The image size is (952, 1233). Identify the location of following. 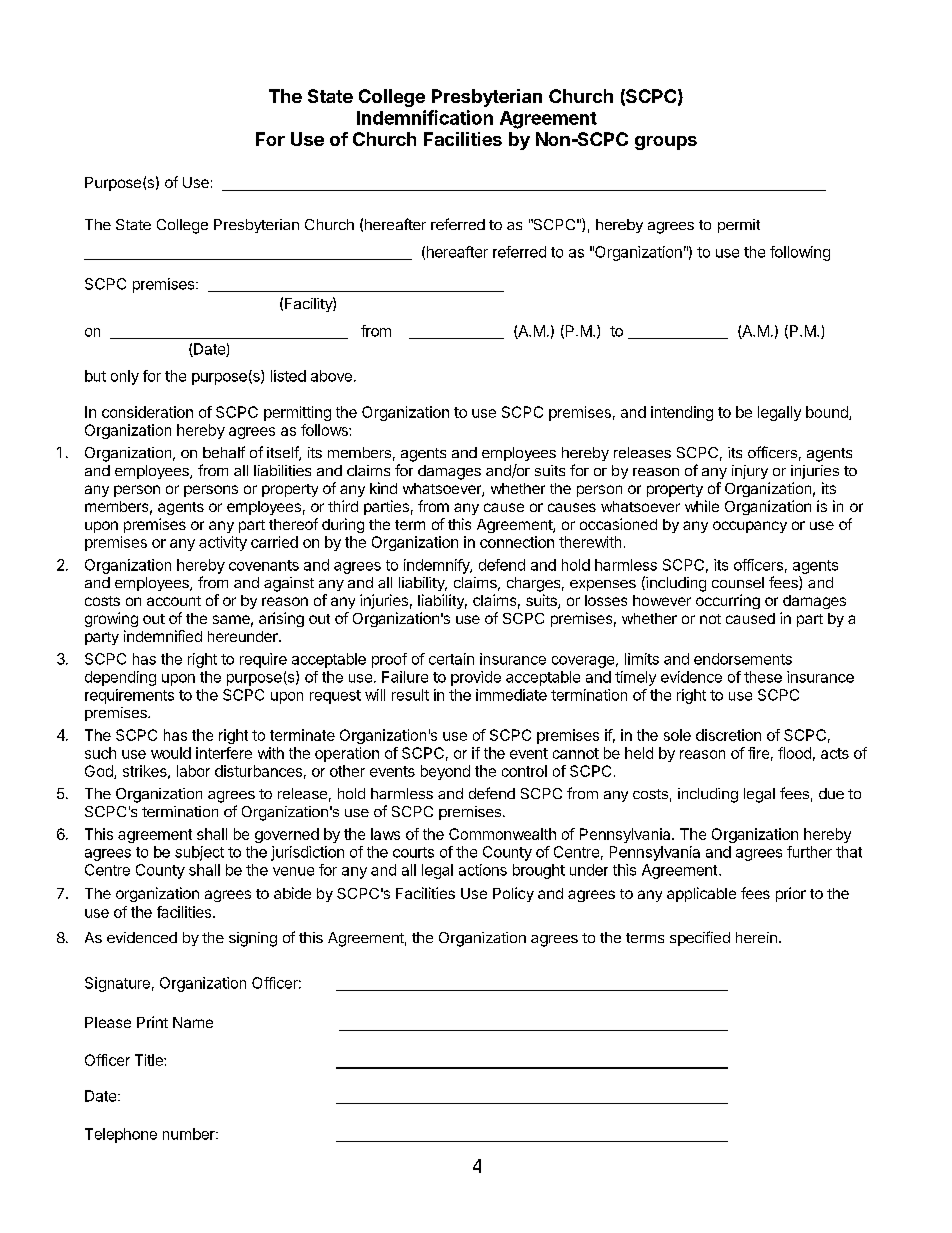
(800, 253).
